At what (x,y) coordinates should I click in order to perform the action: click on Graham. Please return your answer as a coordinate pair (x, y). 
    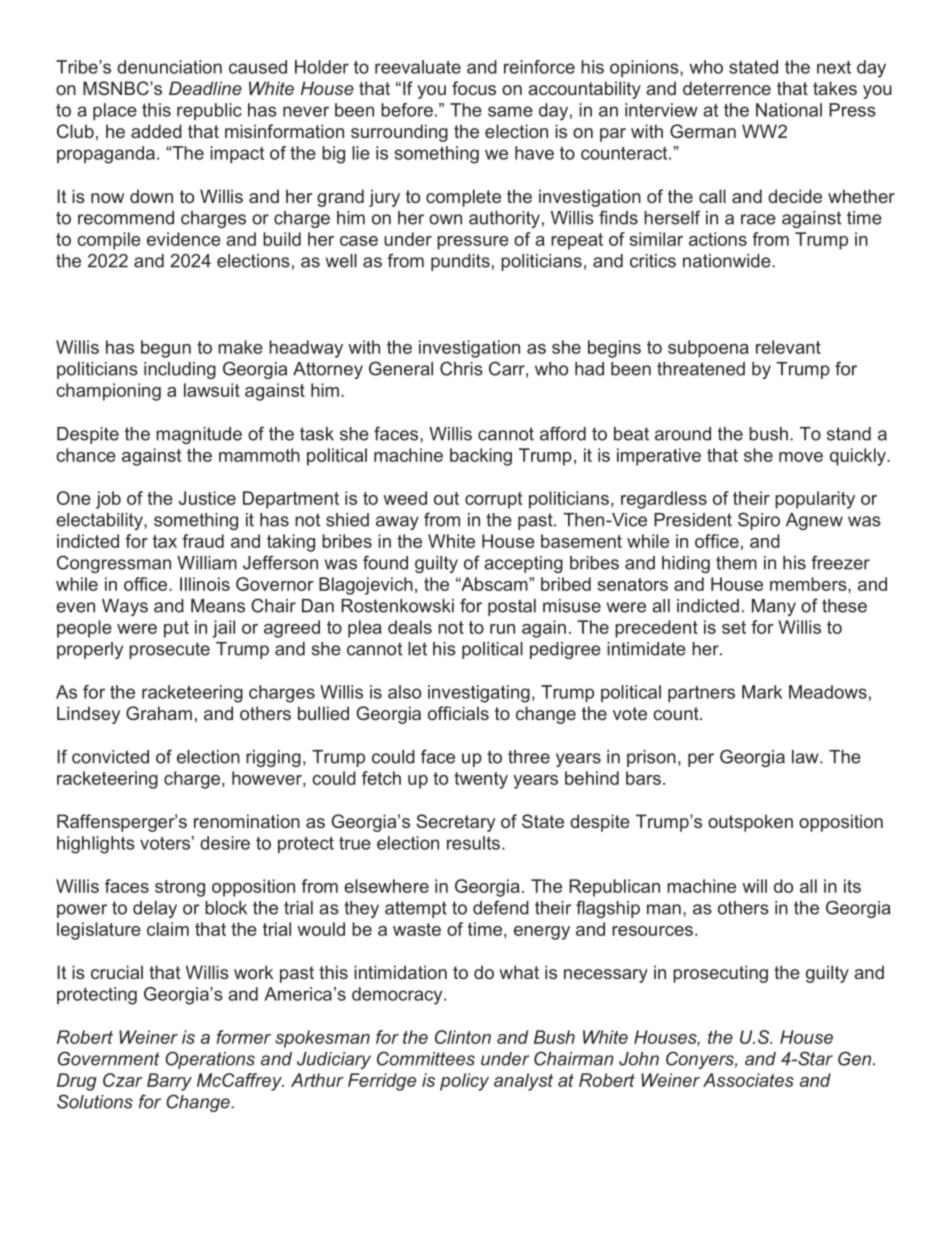
    Looking at the image, I should click on (159, 713).
